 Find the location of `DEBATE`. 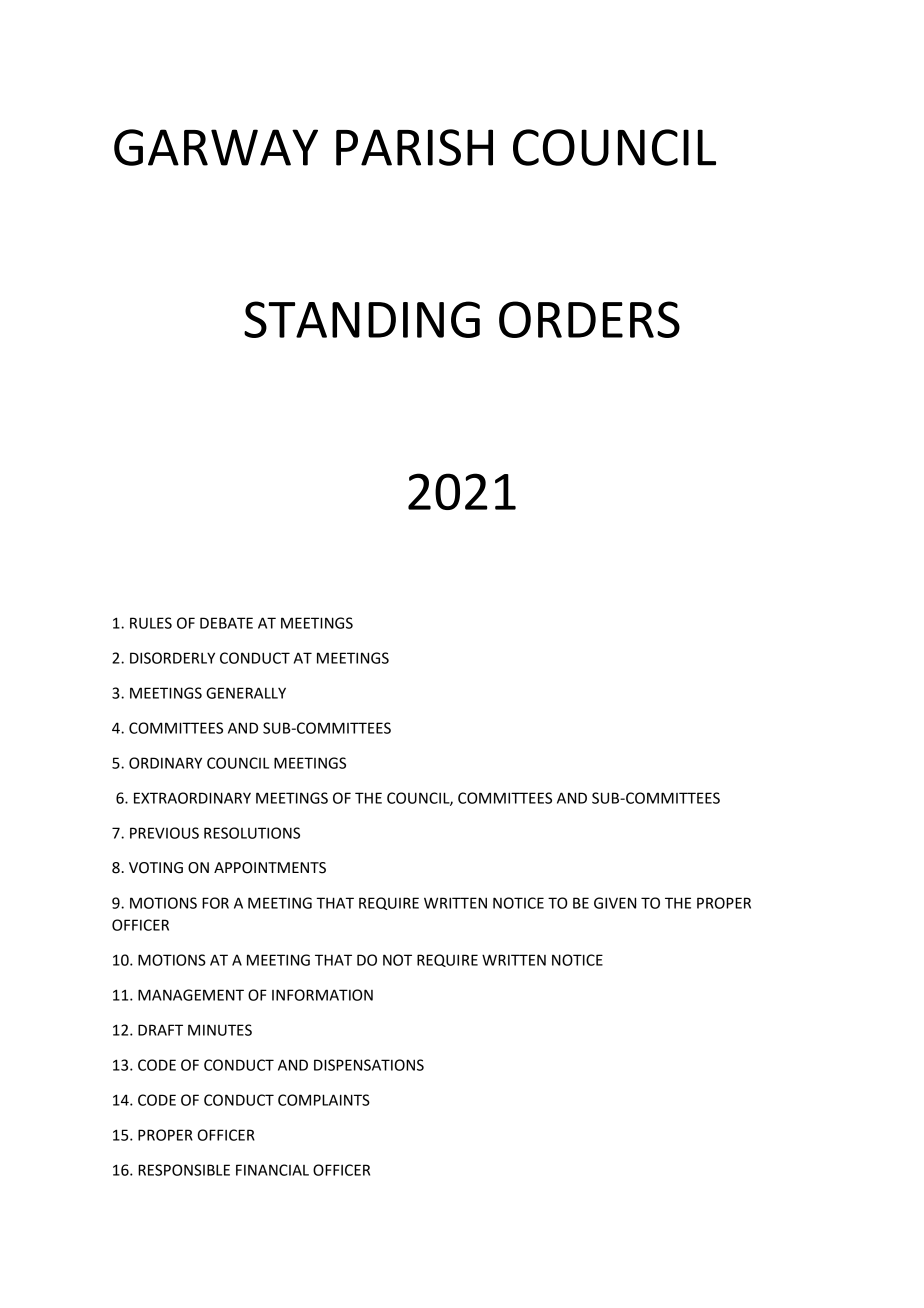

DEBATE is located at coordinates (226, 623).
